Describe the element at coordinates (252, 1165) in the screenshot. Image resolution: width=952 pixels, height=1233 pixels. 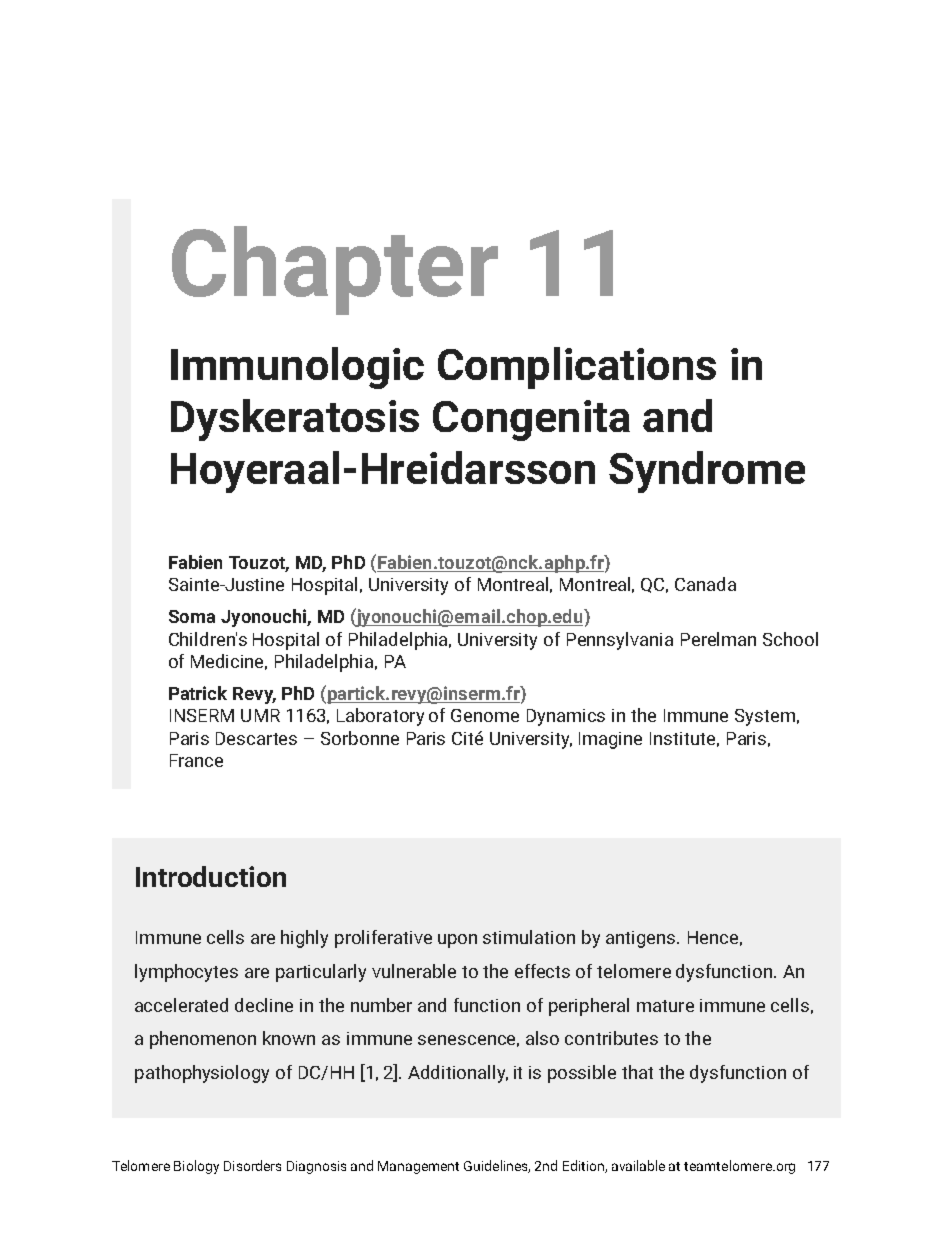
I see `Disorders` at that location.
